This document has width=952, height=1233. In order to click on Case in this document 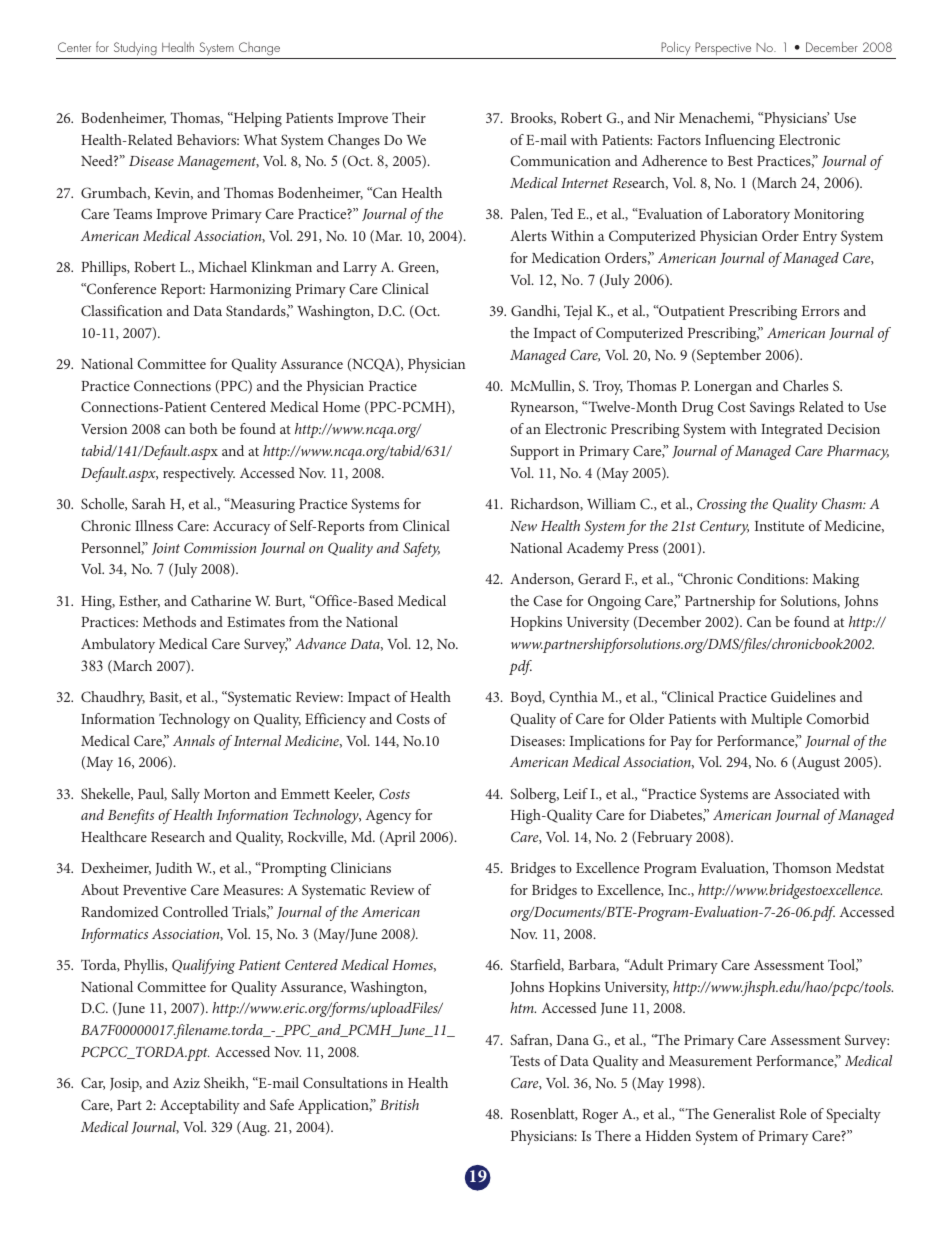, I will do `click(547, 600)`.
